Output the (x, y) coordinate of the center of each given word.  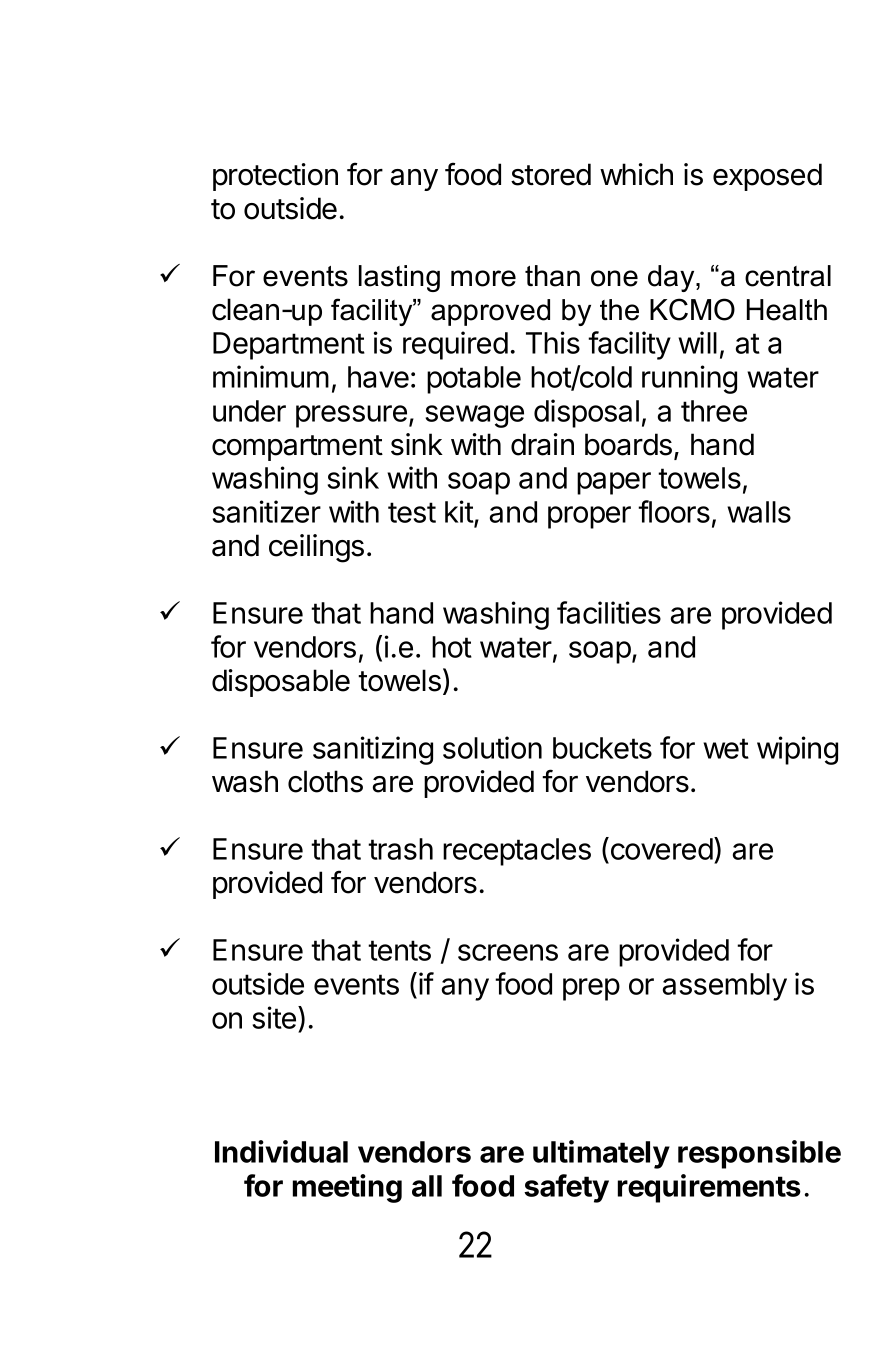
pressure (351, 416)
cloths (325, 781)
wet (726, 748)
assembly (725, 987)
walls (759, 512)
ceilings (316, 548)
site (274, 1017)
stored (551, 174)
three (714, 411)
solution (492, 747)
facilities (609, 612)
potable (474, 380)
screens (508, 952)
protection (275, 177)
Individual (281, 1151)
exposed (767, 177)
